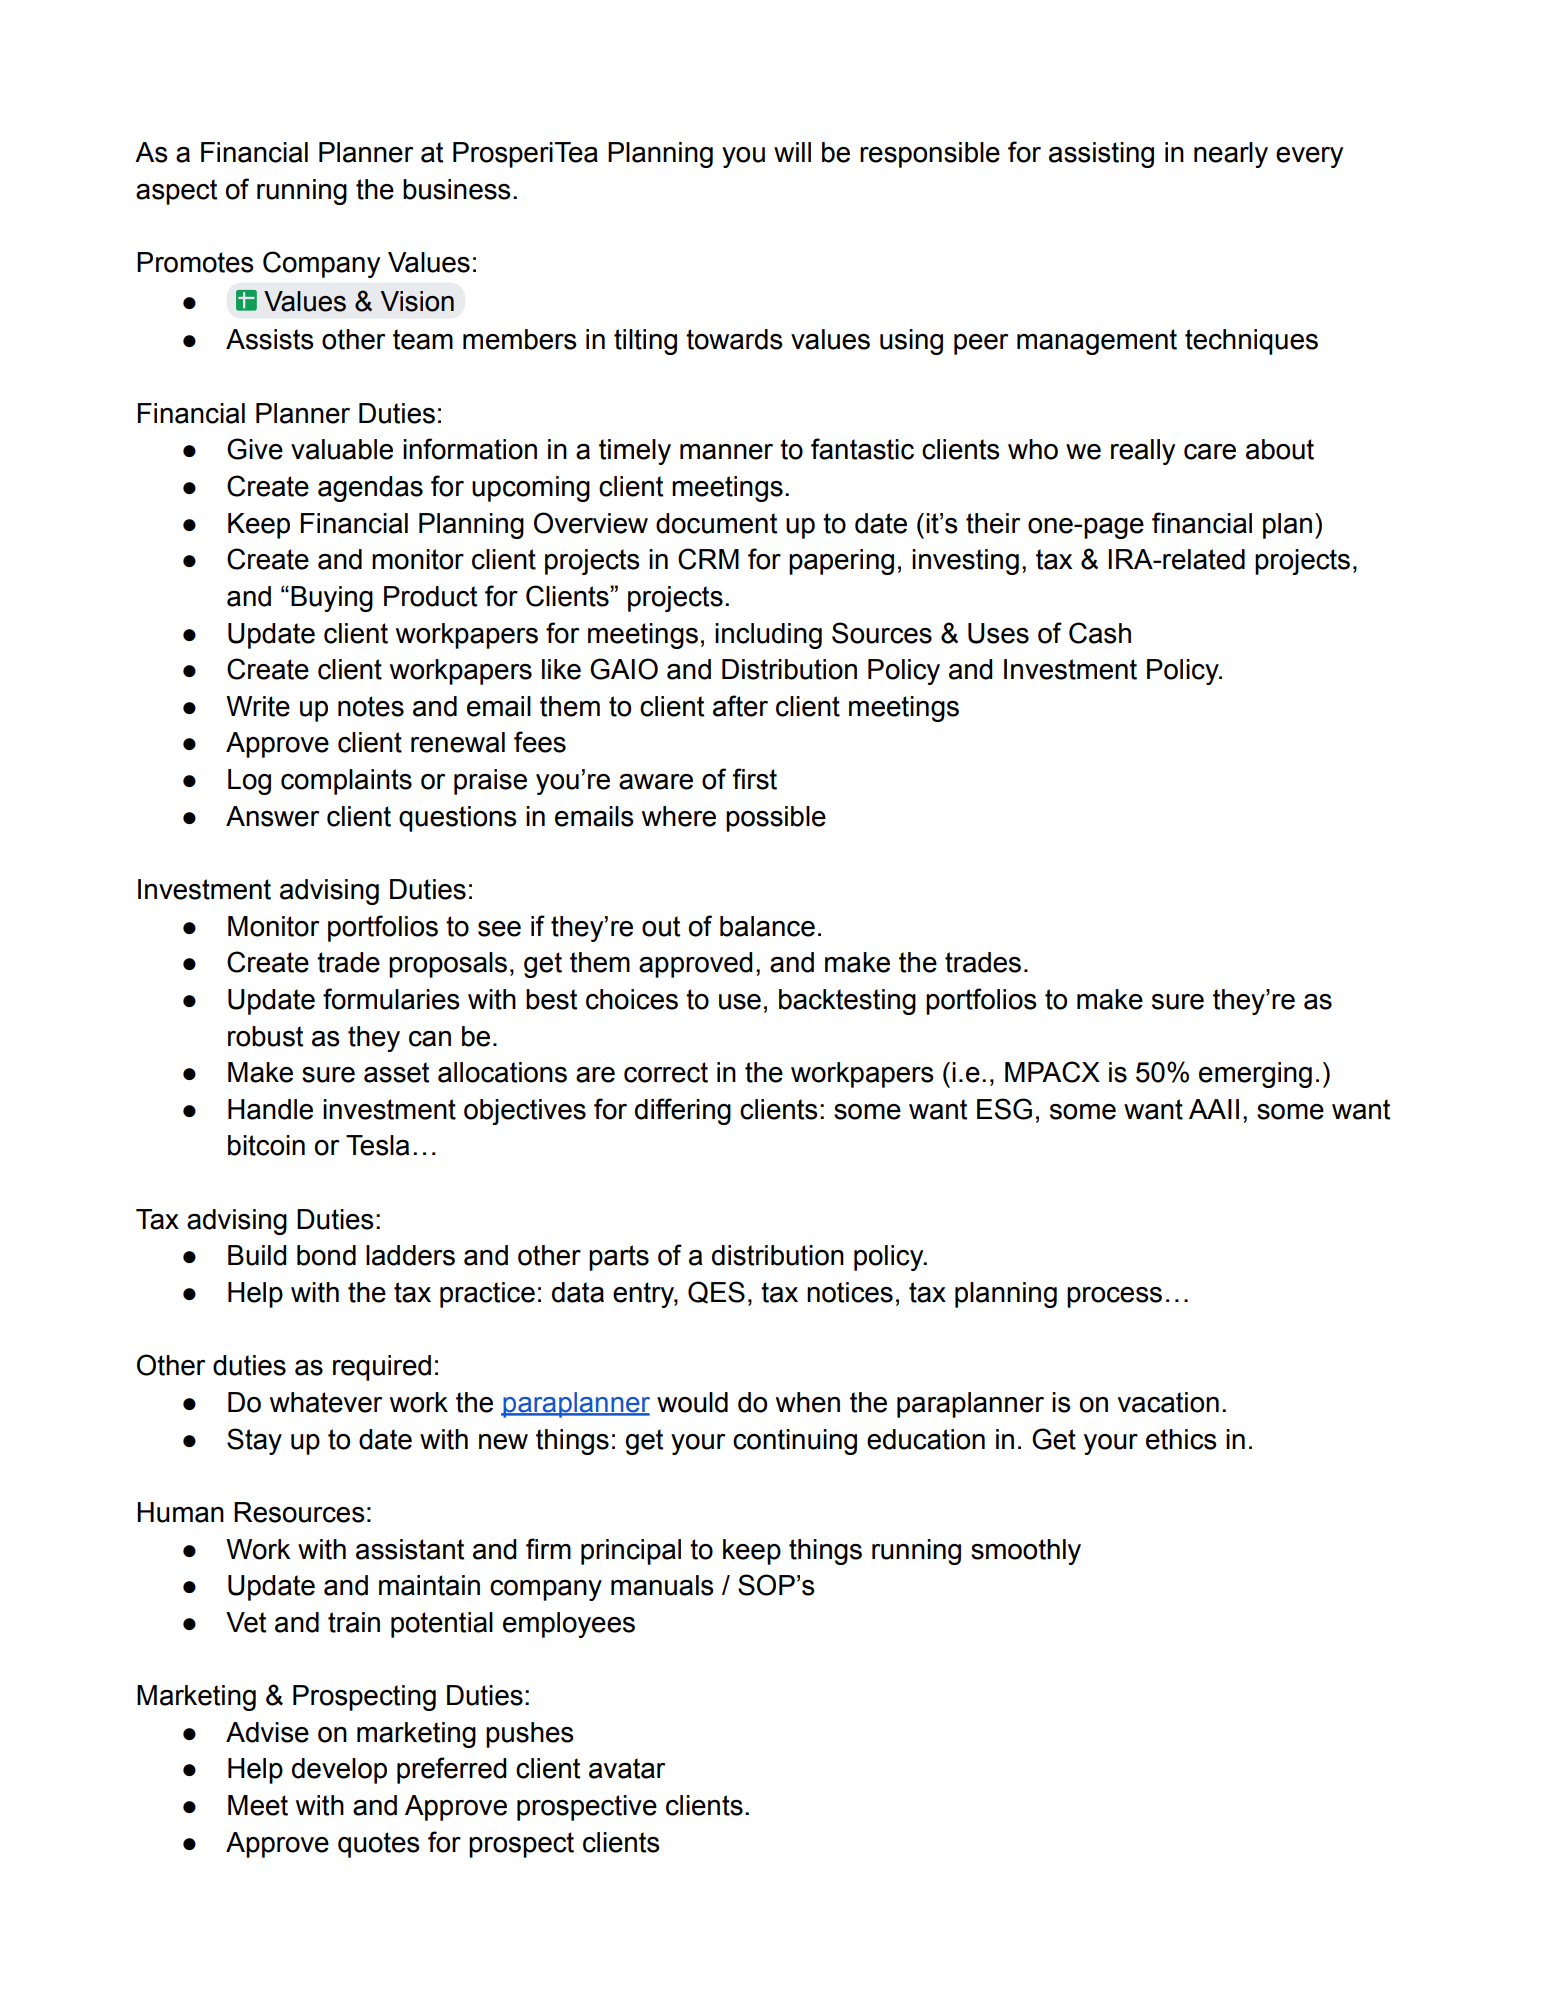  I want to click on will, so click(792, 152).
